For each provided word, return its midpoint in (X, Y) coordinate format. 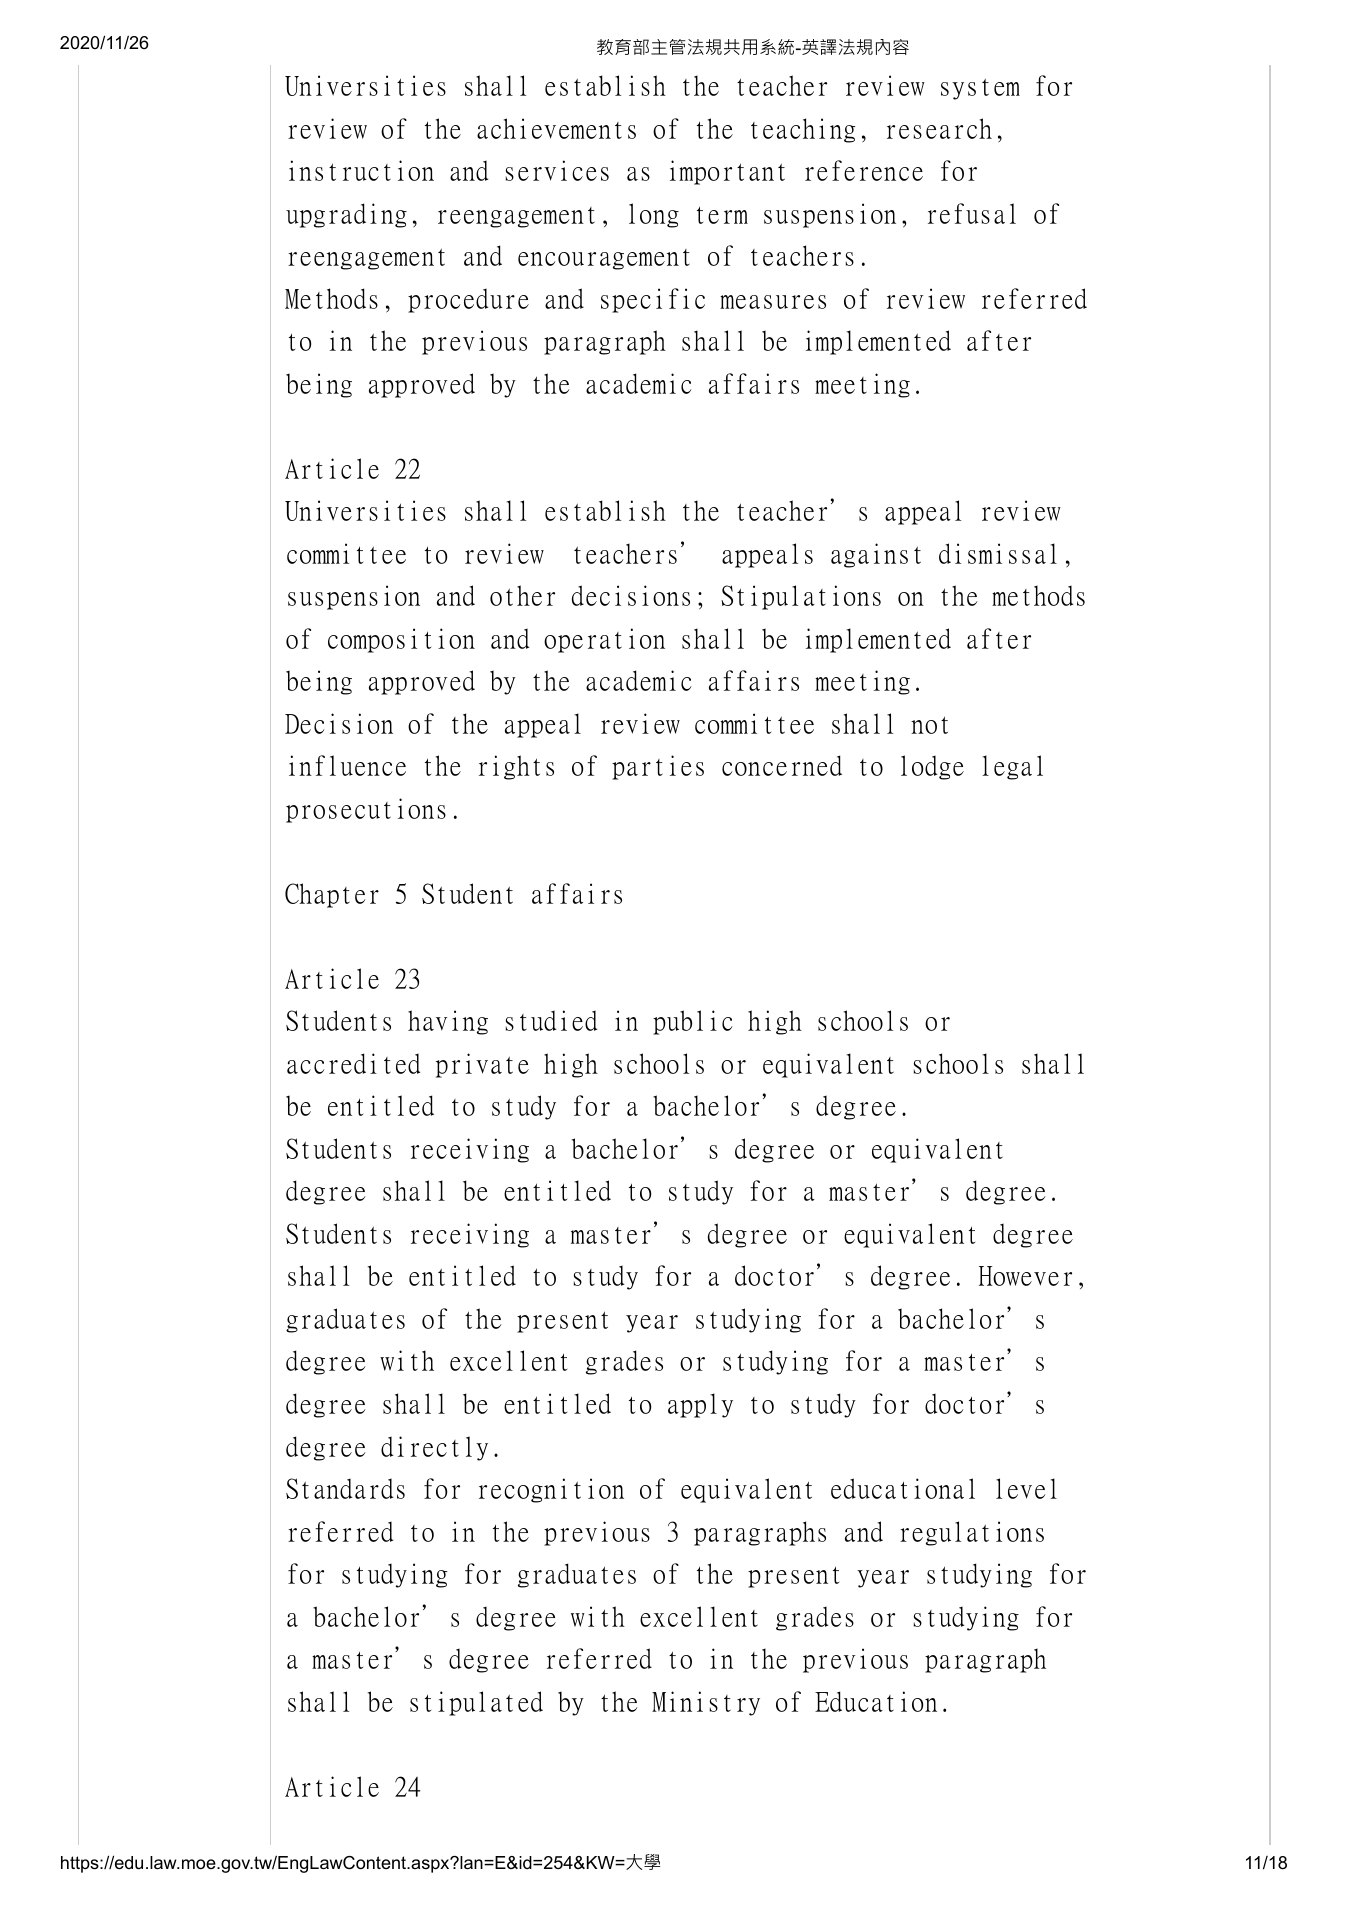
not (929, 725)
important (727, 172)
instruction (361, 170)
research (939, 128)
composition (401, 640)
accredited (353, 1063)
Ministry (706, 1703)
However (1025, 1276)
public (692, 1022)
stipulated (476, 1703)
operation (604, 640)
